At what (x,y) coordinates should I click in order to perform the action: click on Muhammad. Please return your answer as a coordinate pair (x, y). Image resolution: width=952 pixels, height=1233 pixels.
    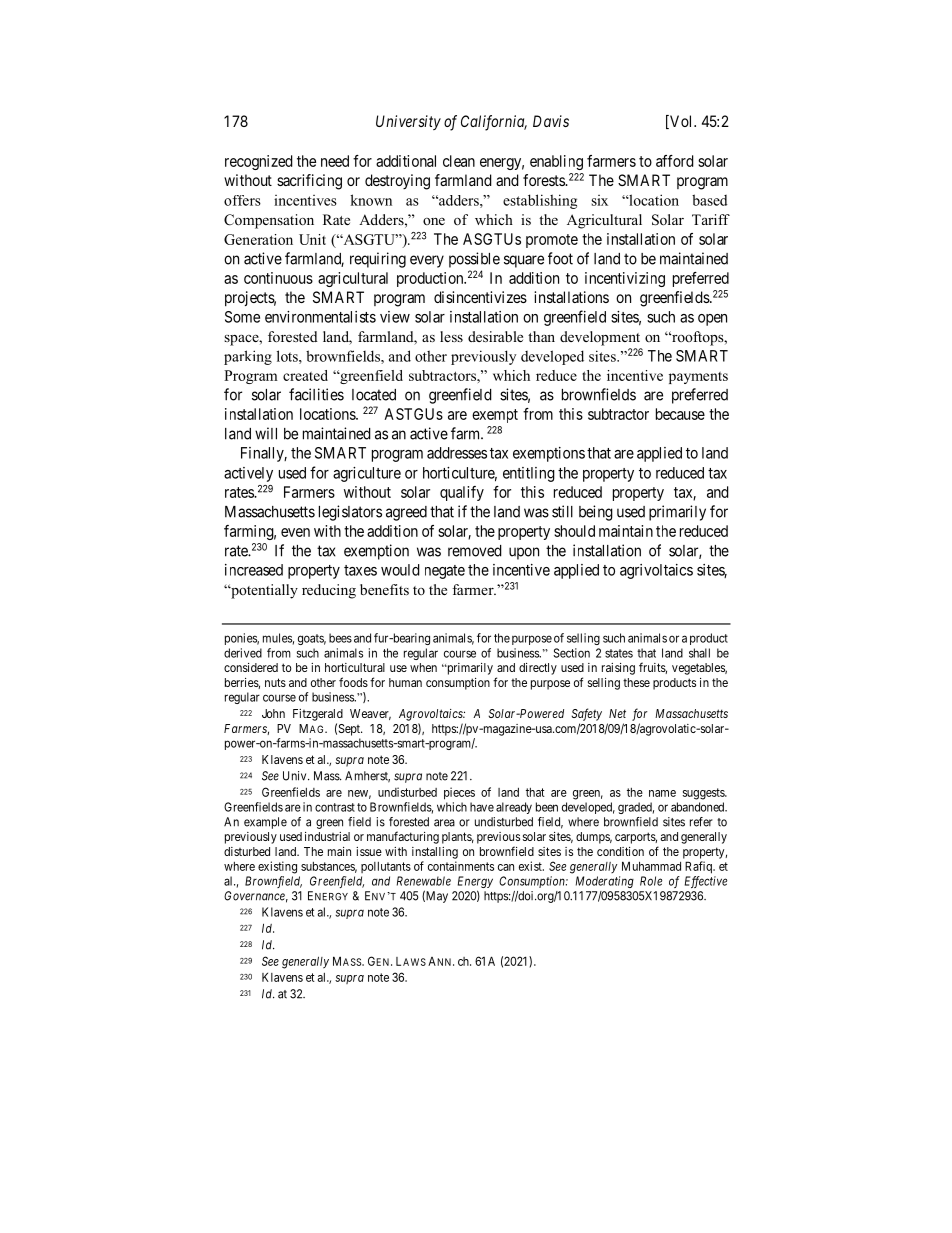
    Looking at the image, I should click on (651, 866).
